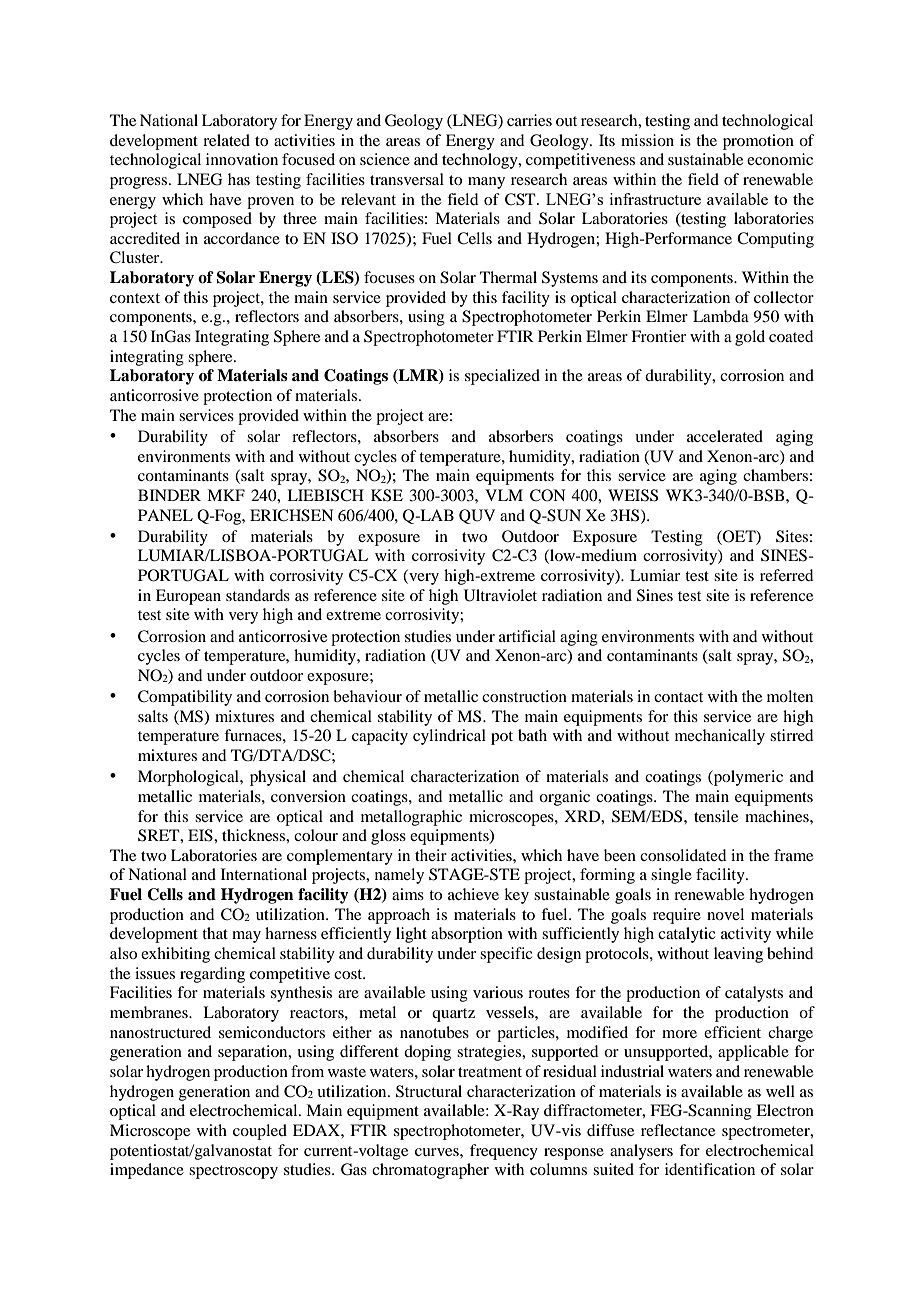  Describe the element at coordinates (750, 338) in the screenshot. I see `gold` at that location.
